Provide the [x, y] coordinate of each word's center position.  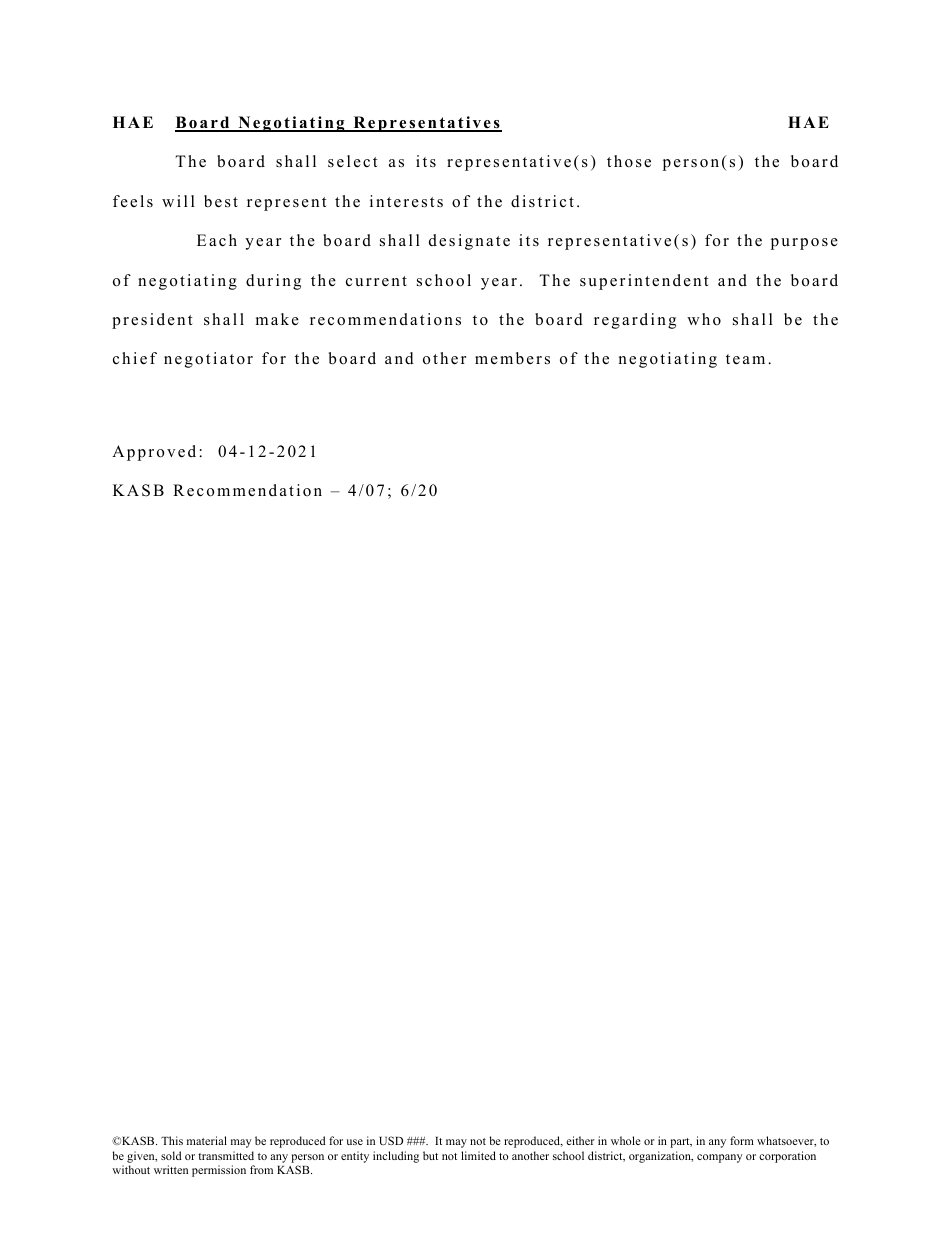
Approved [154, 453]
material [207, 1140]
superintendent [644, 282]
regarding [635, 321]
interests [406, 201]
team [745, 359]
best [221, 201]
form [742, 1140]
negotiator [208, 360]
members [512, 358]
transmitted [226, 1155]
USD [391, 1140]
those [629, 161]
